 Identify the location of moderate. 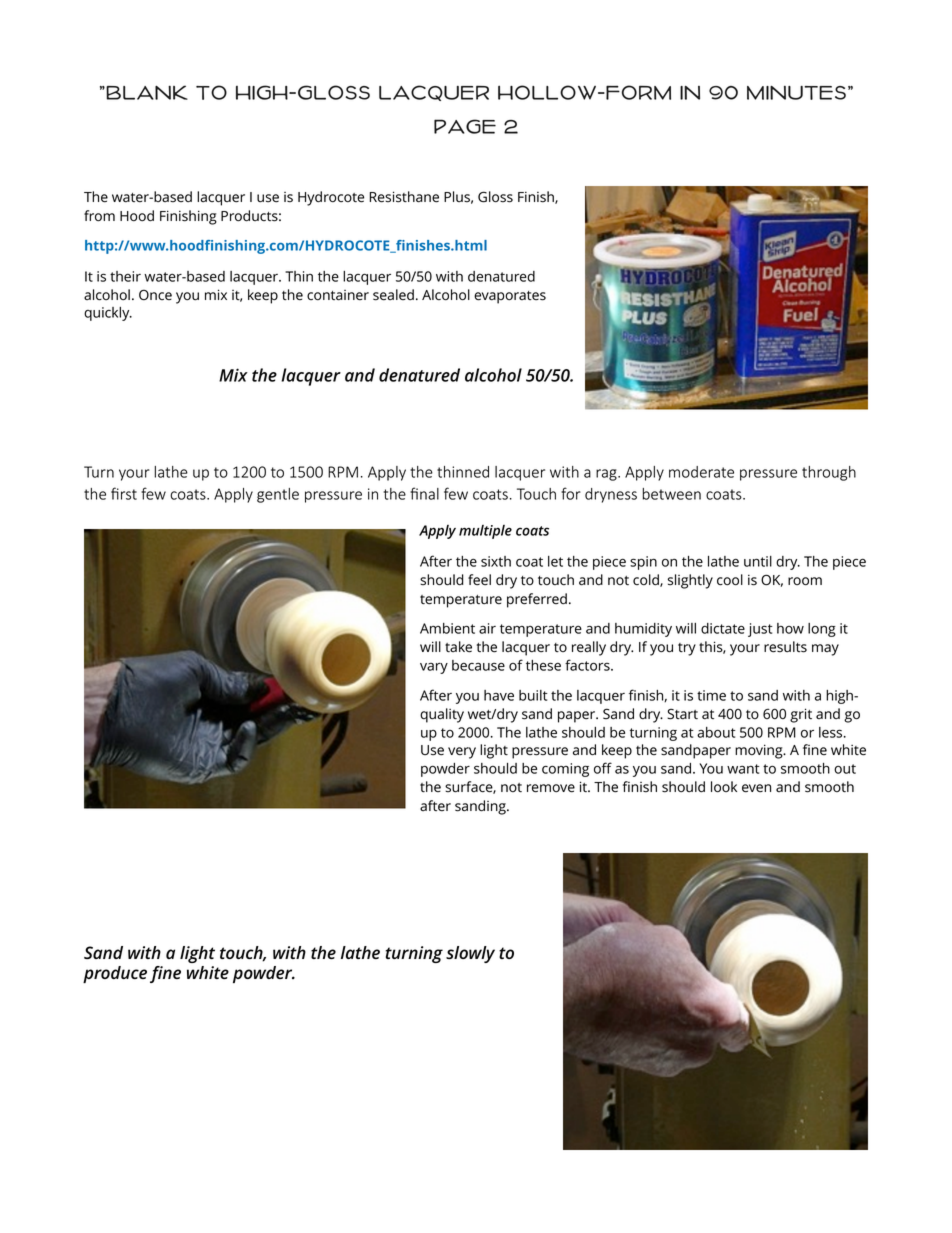
(701, 472).
